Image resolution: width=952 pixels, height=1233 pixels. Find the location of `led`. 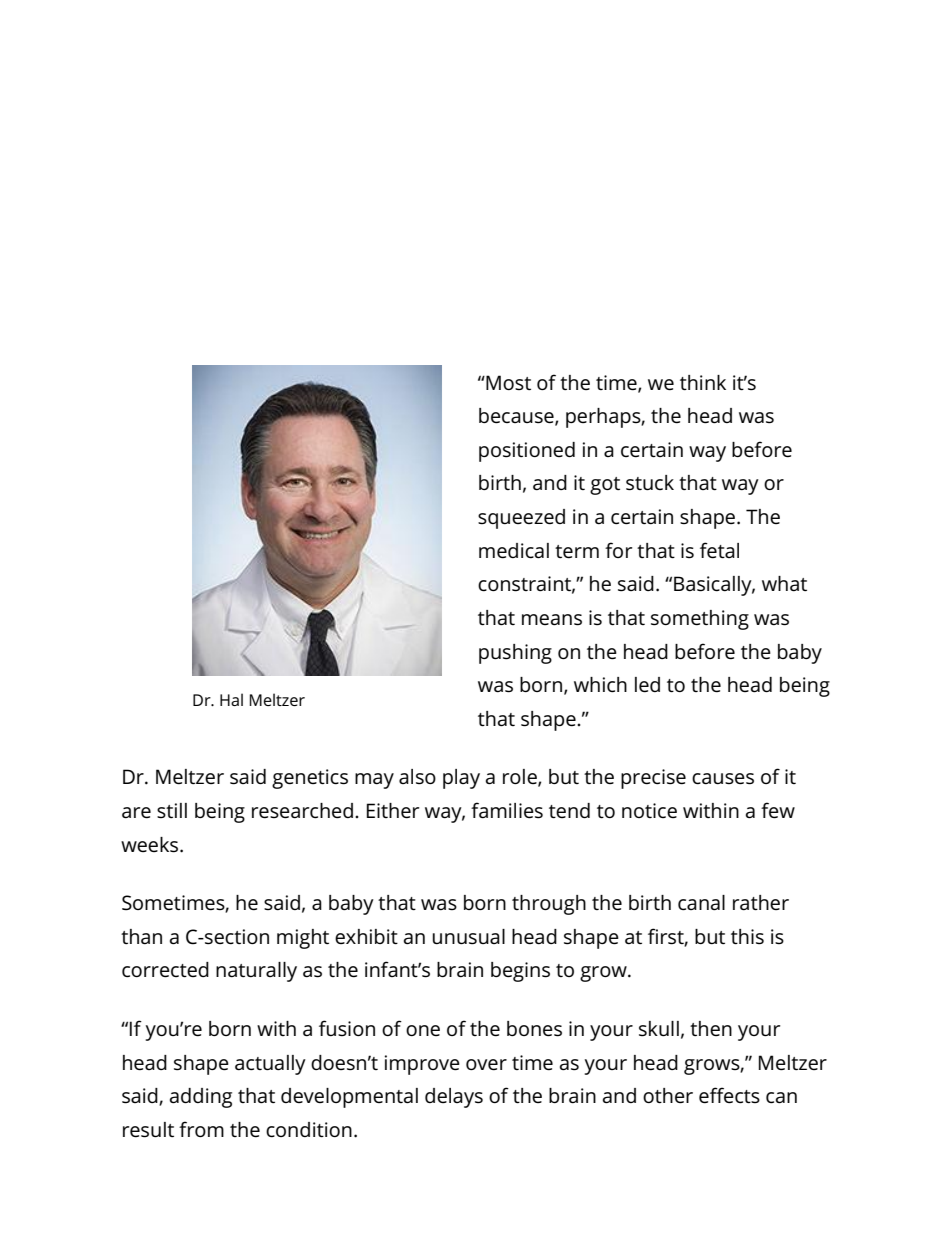

led is located at coordinates (647, 685).
